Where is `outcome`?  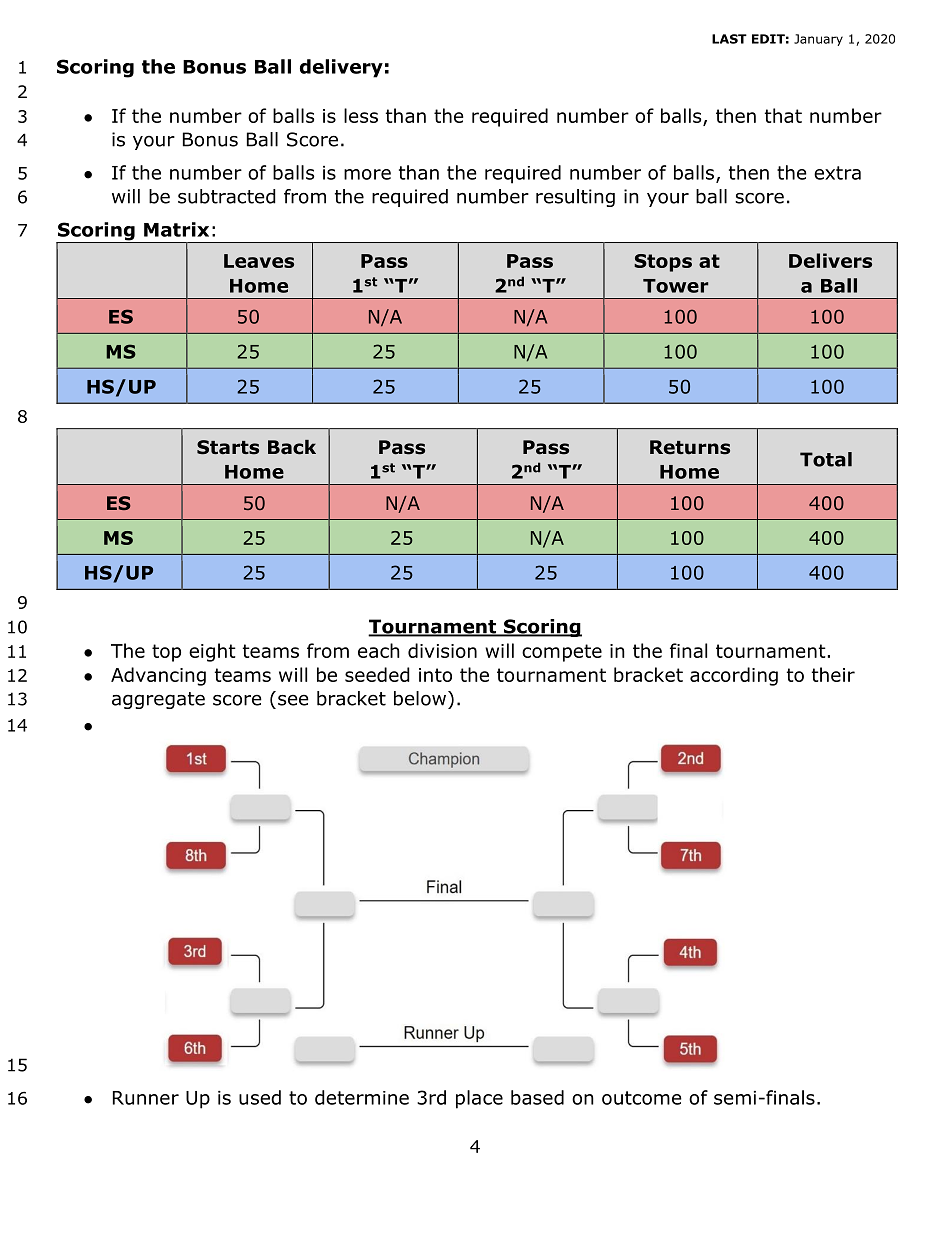 outcome is located at coordinates (642, 1098).
